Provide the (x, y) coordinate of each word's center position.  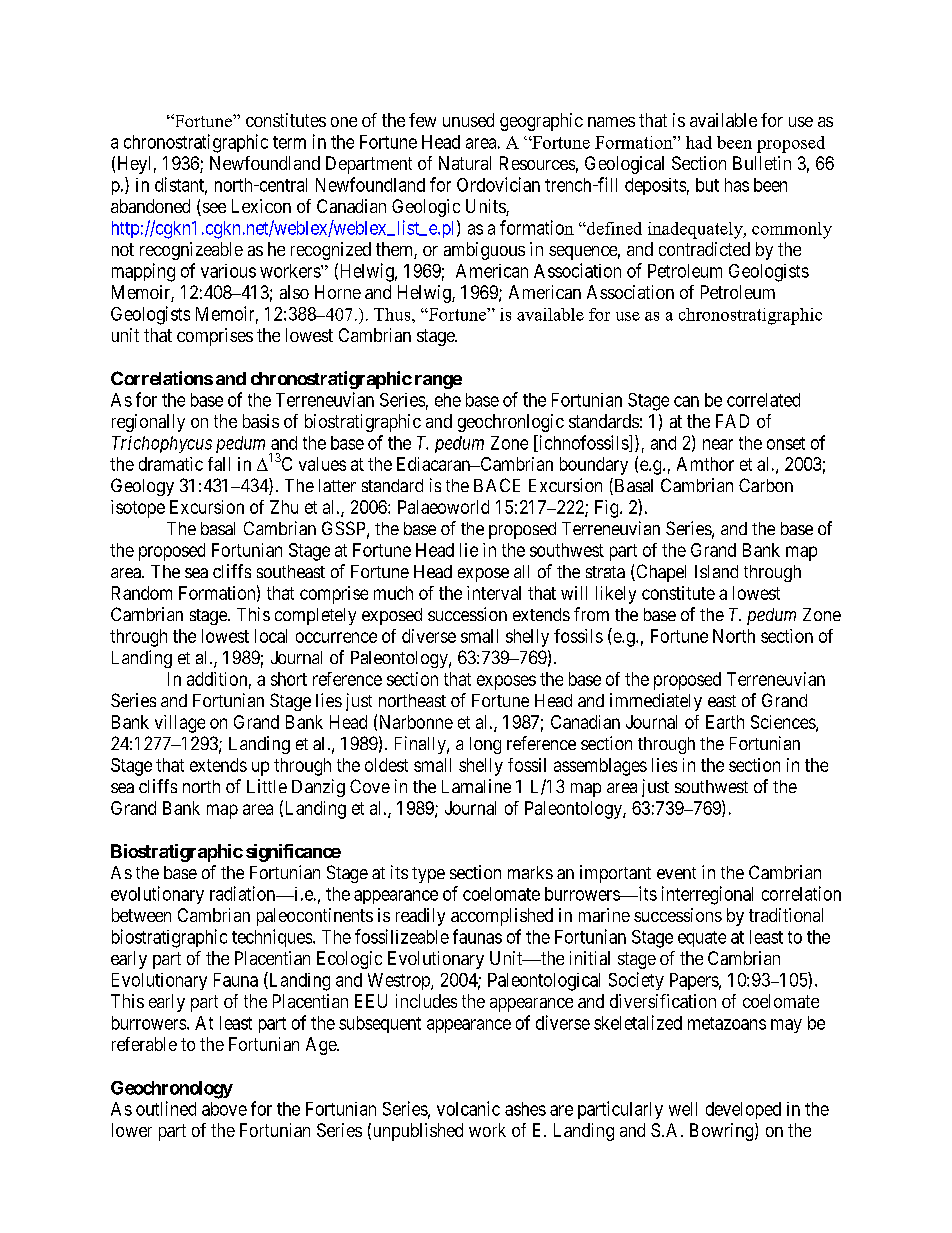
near (718, 444)
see (213, 209)
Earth (725, 722)
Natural (465, 163)
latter (337, 485)
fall (219, 464)
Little (267, 786)
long (485, 745)
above (224, 1109)
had (699, 142)
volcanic (468, 1108)
